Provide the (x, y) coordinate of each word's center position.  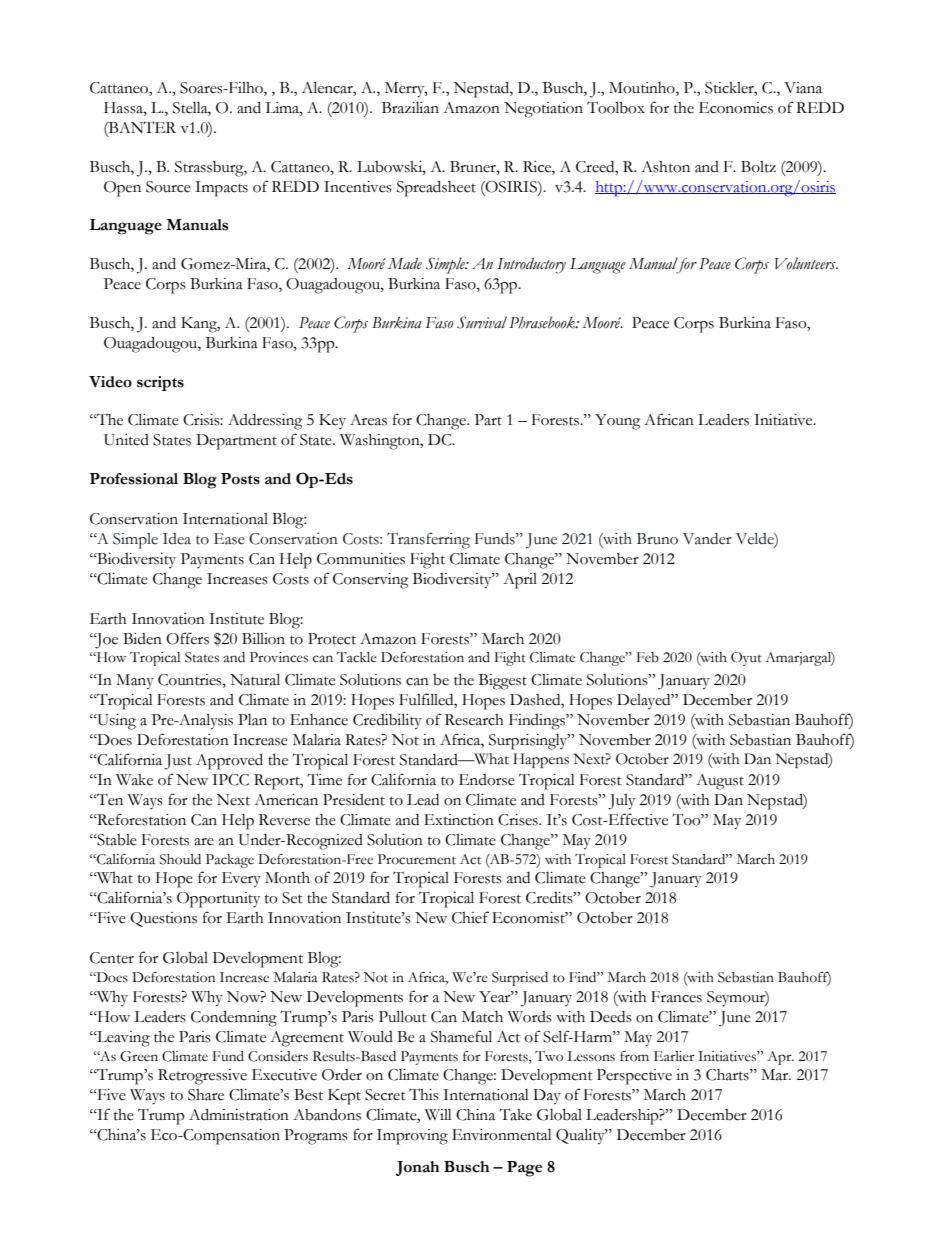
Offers (187, 638)
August (720, 782)
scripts (160, 383)
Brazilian (410, 108)
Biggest (503, 682)
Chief (470, 917)
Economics (736, 108)
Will (438, 1114)
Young (617, 422)
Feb (648, 657)
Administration (239, 1114)
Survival (482, 322)
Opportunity (218, 900)
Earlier (674, 1056)
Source (168, 187)
